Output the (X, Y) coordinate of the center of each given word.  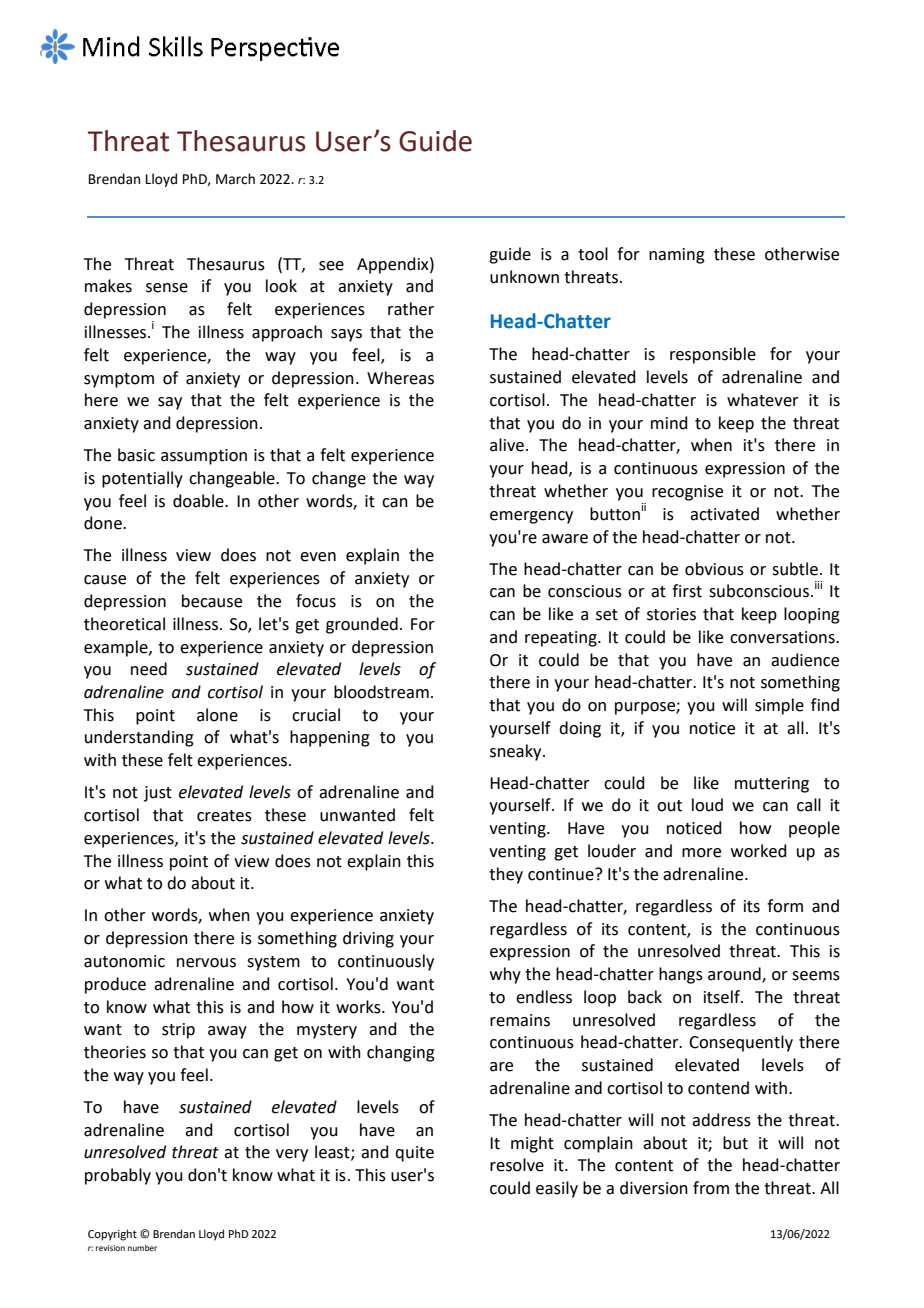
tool (593, 254)
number (142, 1248)
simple (779, 706)
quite (414, 1154)
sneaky (517, 752)
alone (217, 715)
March (235, 179)
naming (677, 256)
